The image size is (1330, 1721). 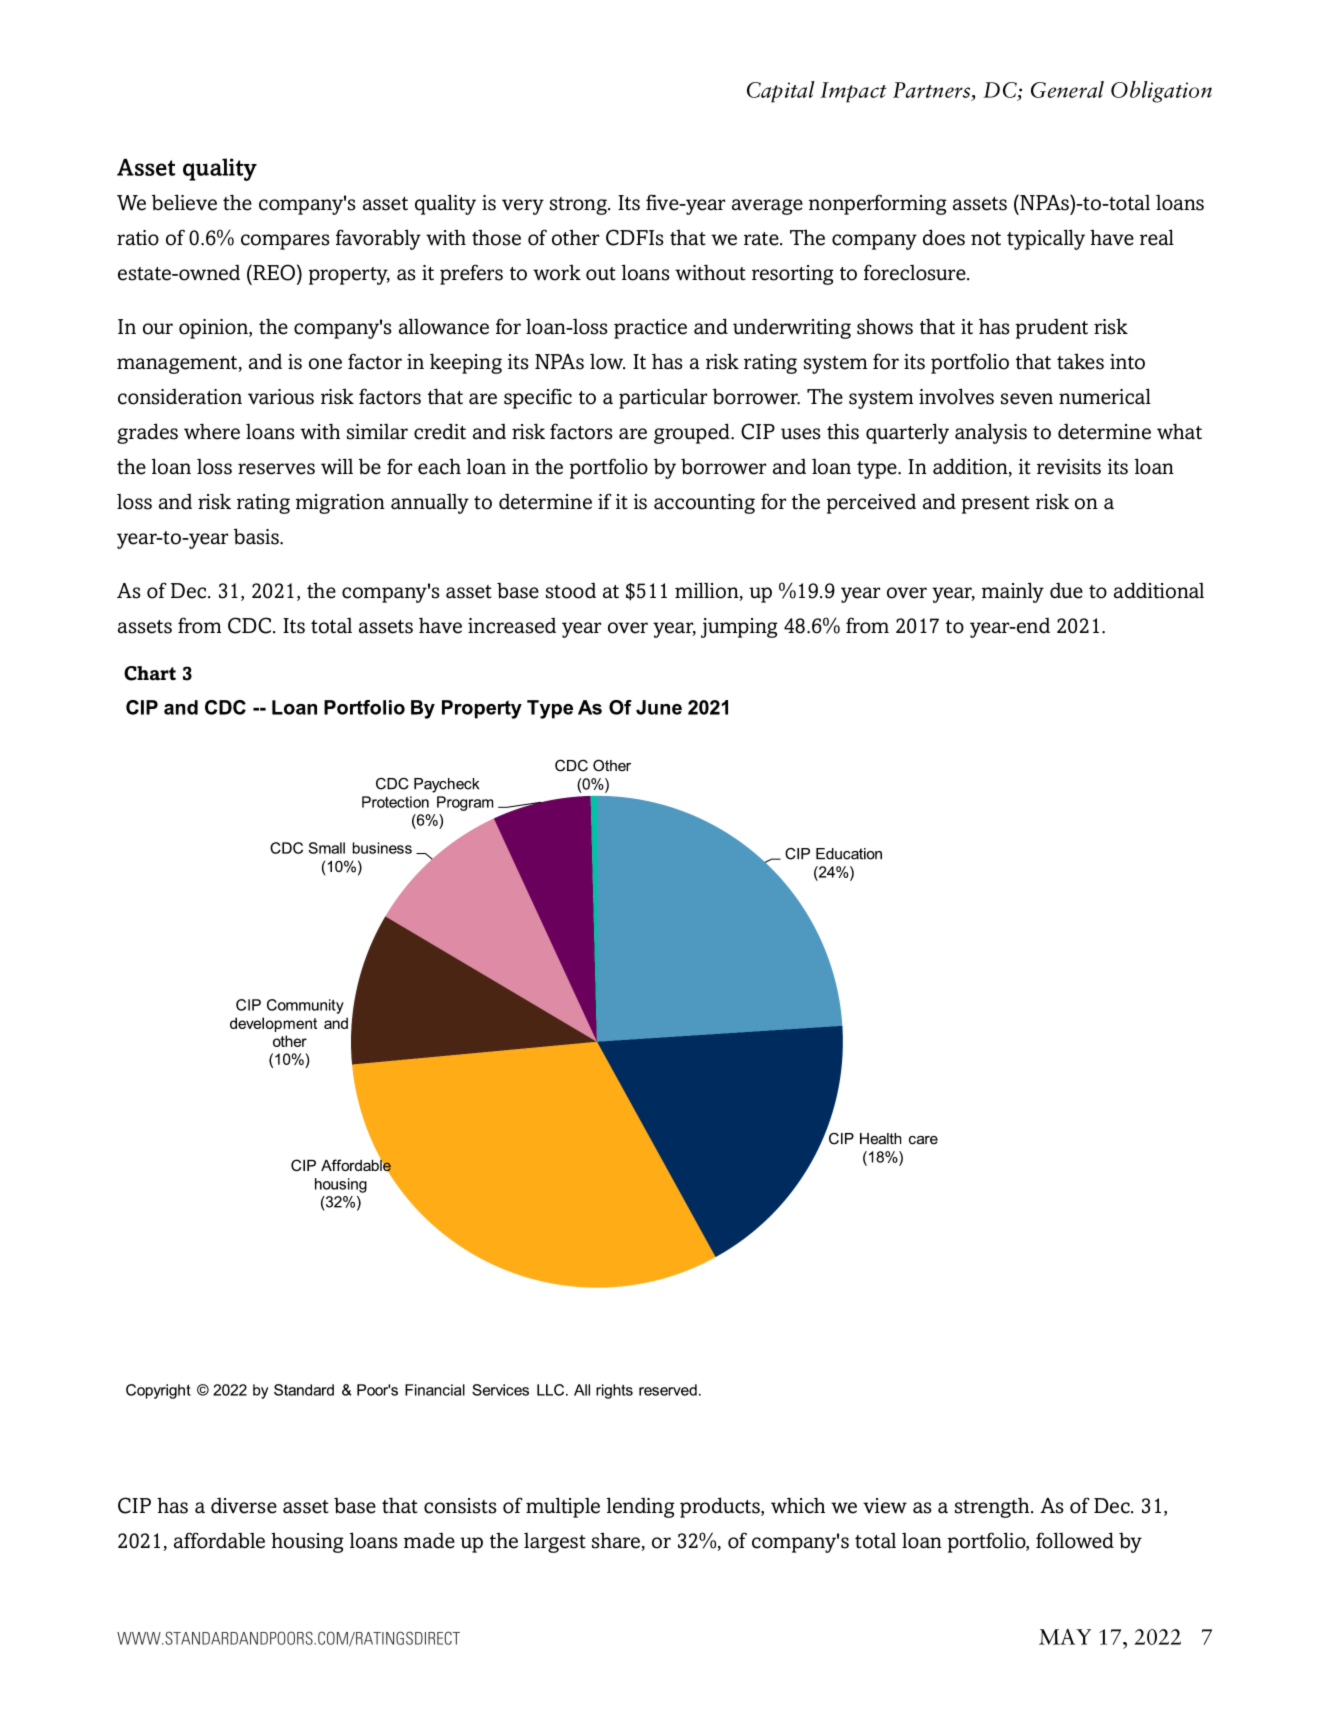 I want to click on due, so click(x=1066, y=591).
